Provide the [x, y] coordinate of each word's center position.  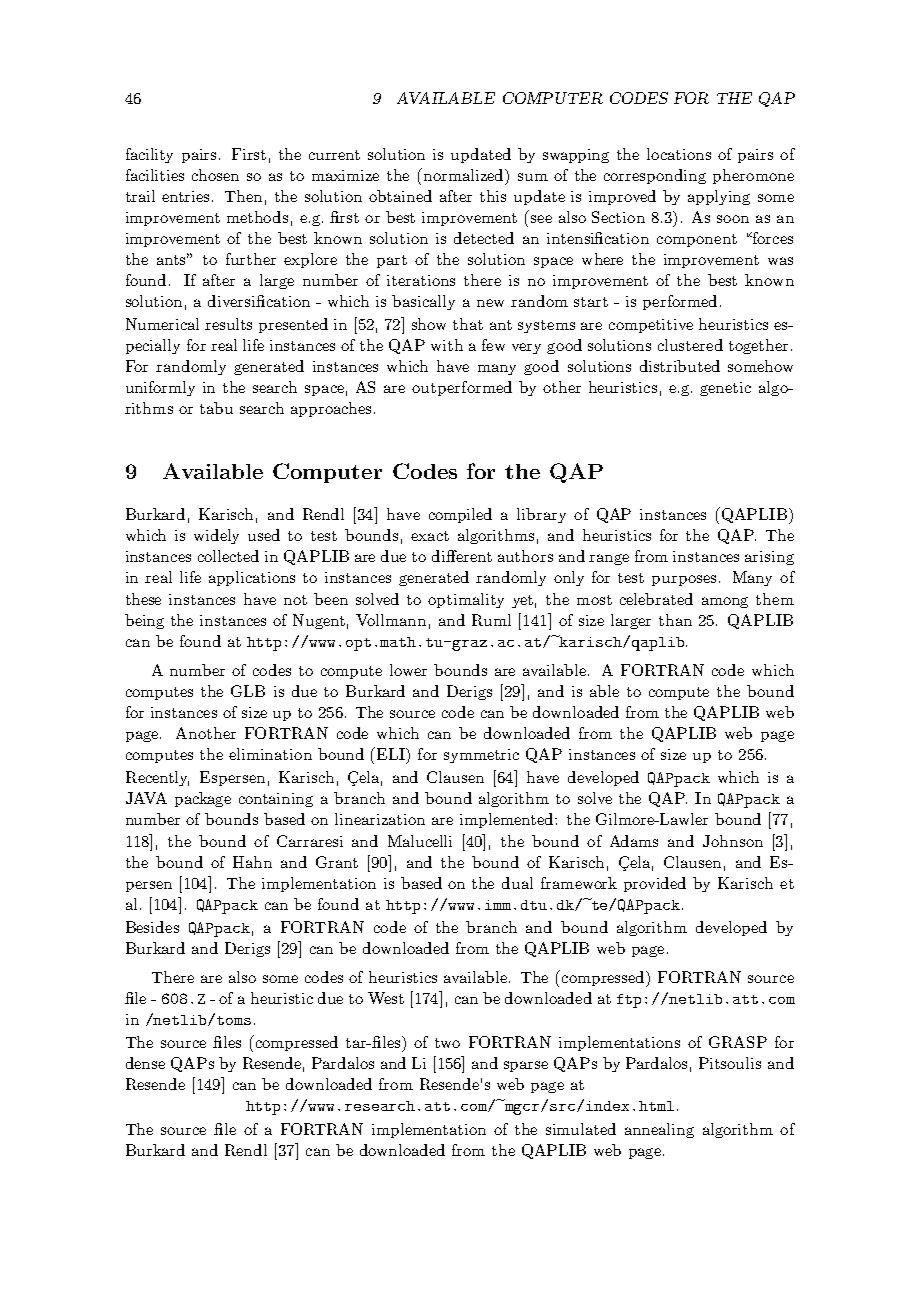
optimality [466, 600]
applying [719, 197]
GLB [248, 691]
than [675, 620]
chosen [215, 175]
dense [145, 1063]
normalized [465, 175]
